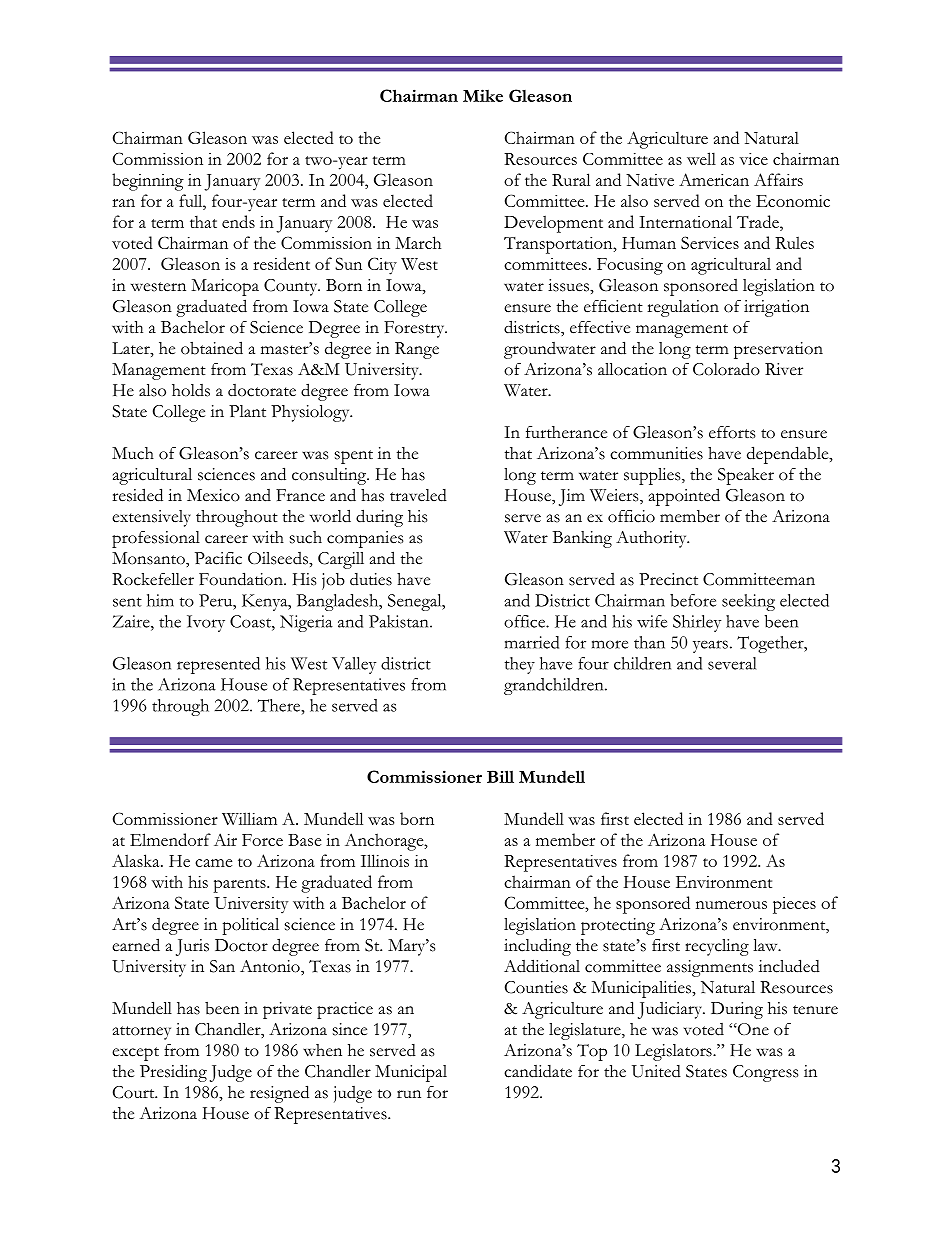 This page has width=952, height=1233. I want to click on William, so click(249, 818).
